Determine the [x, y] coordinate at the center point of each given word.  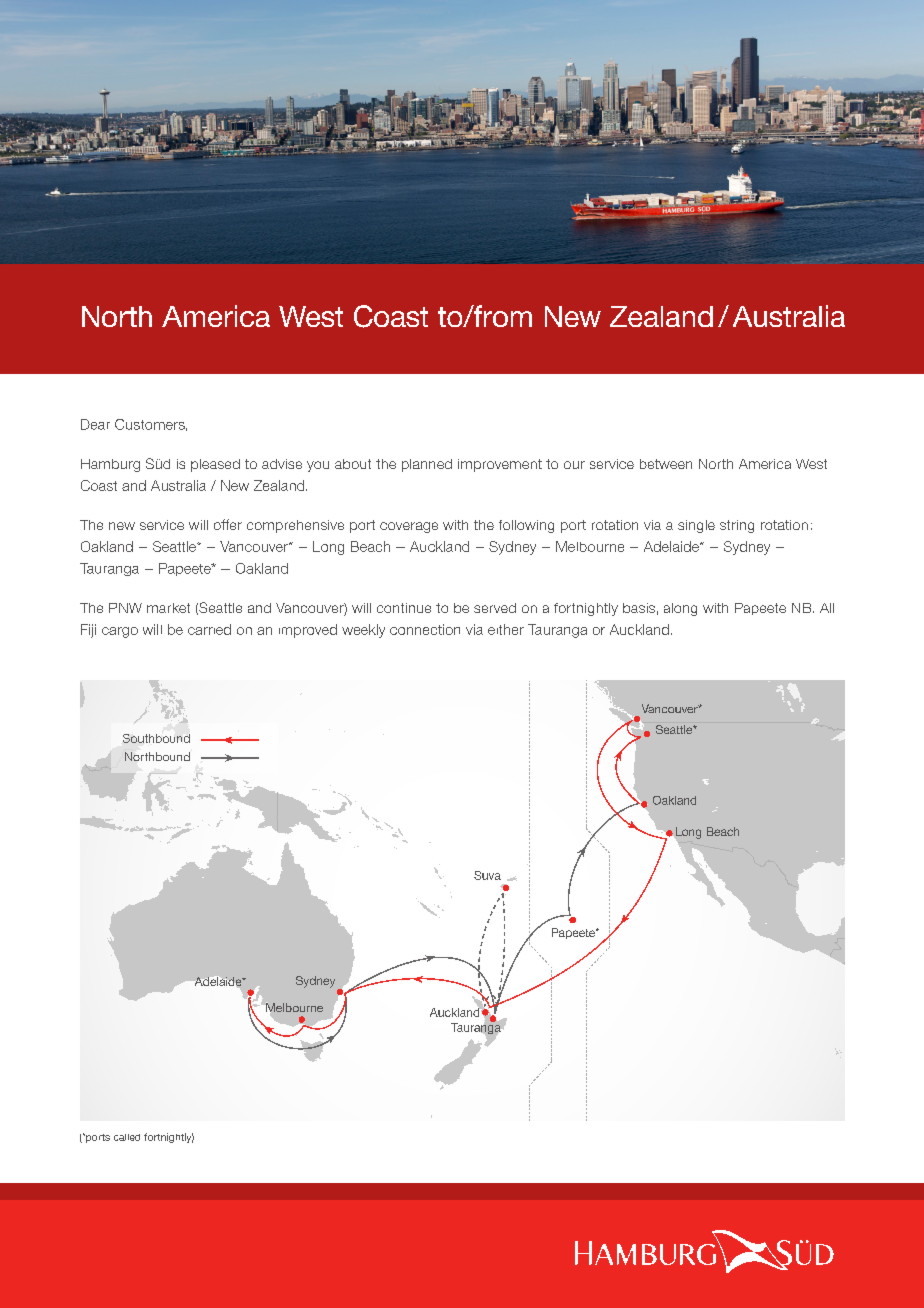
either [506, 629]
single [696, 526]
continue [404, 608]
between [666, 464]
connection [425, 629]
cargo [120, 632]
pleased [215, 465]
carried [209, 629]
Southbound [156, 738]
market [168, 608]
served [495, 608]
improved [308, 631]
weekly [363, 631]
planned [427, 465]
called [127, 1137]
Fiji [88, 631]
